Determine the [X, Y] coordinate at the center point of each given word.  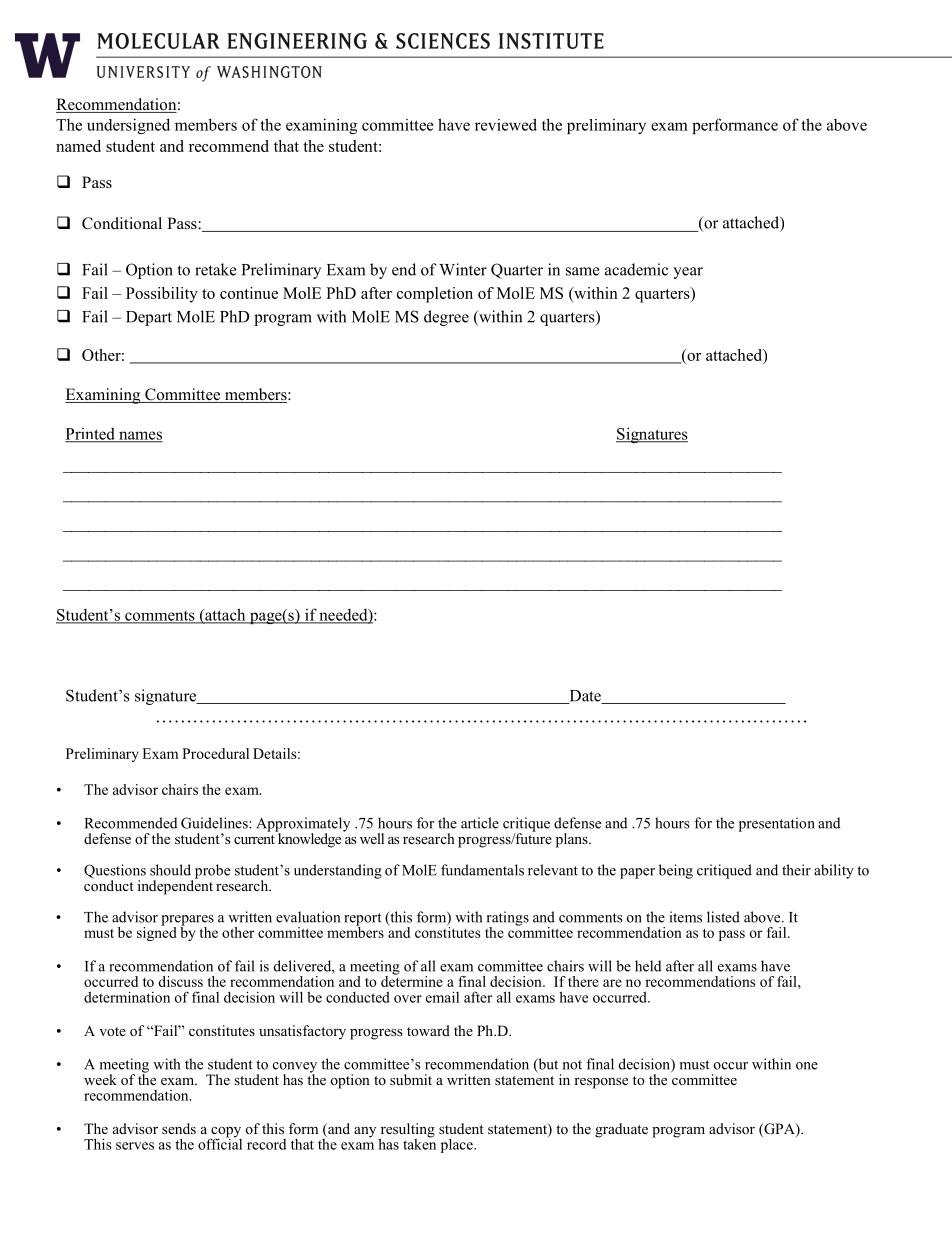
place [458, 1145]
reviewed [506, 124]
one [807, 1066]
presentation [777, 824]
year [688, 273]
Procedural [215, 753]
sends [179, 1128]
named [78, 146]
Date [585, 697]
